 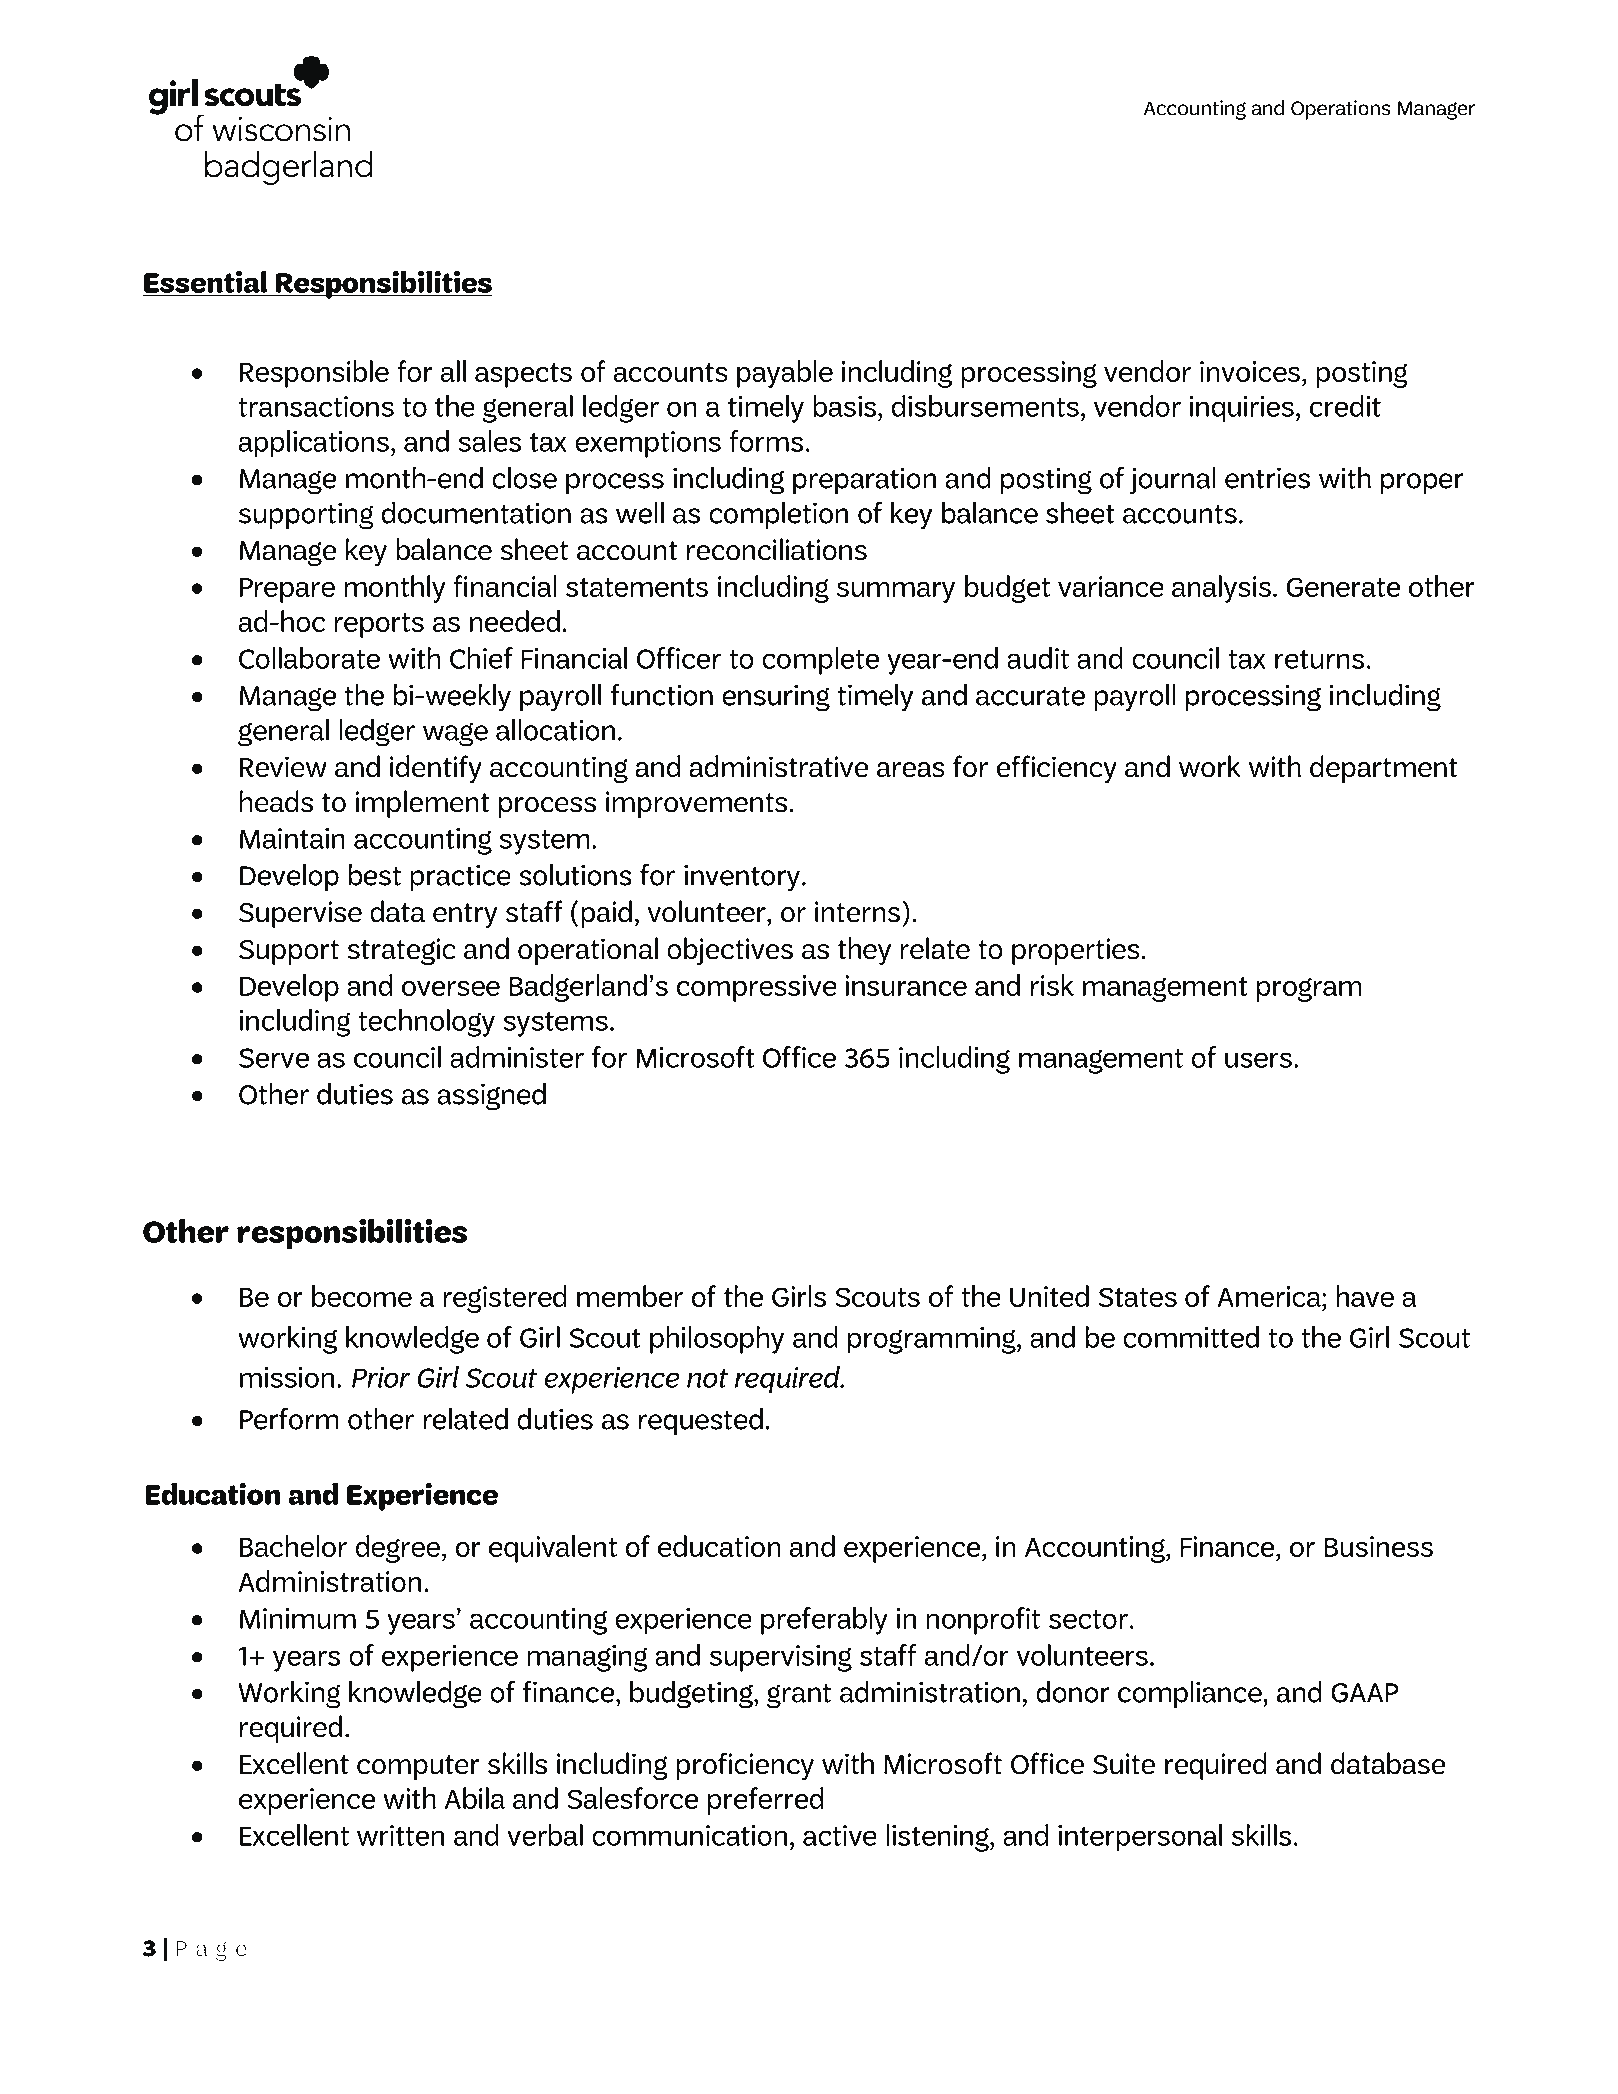 I want to click on Prior, so click(x=381, y=1377).
